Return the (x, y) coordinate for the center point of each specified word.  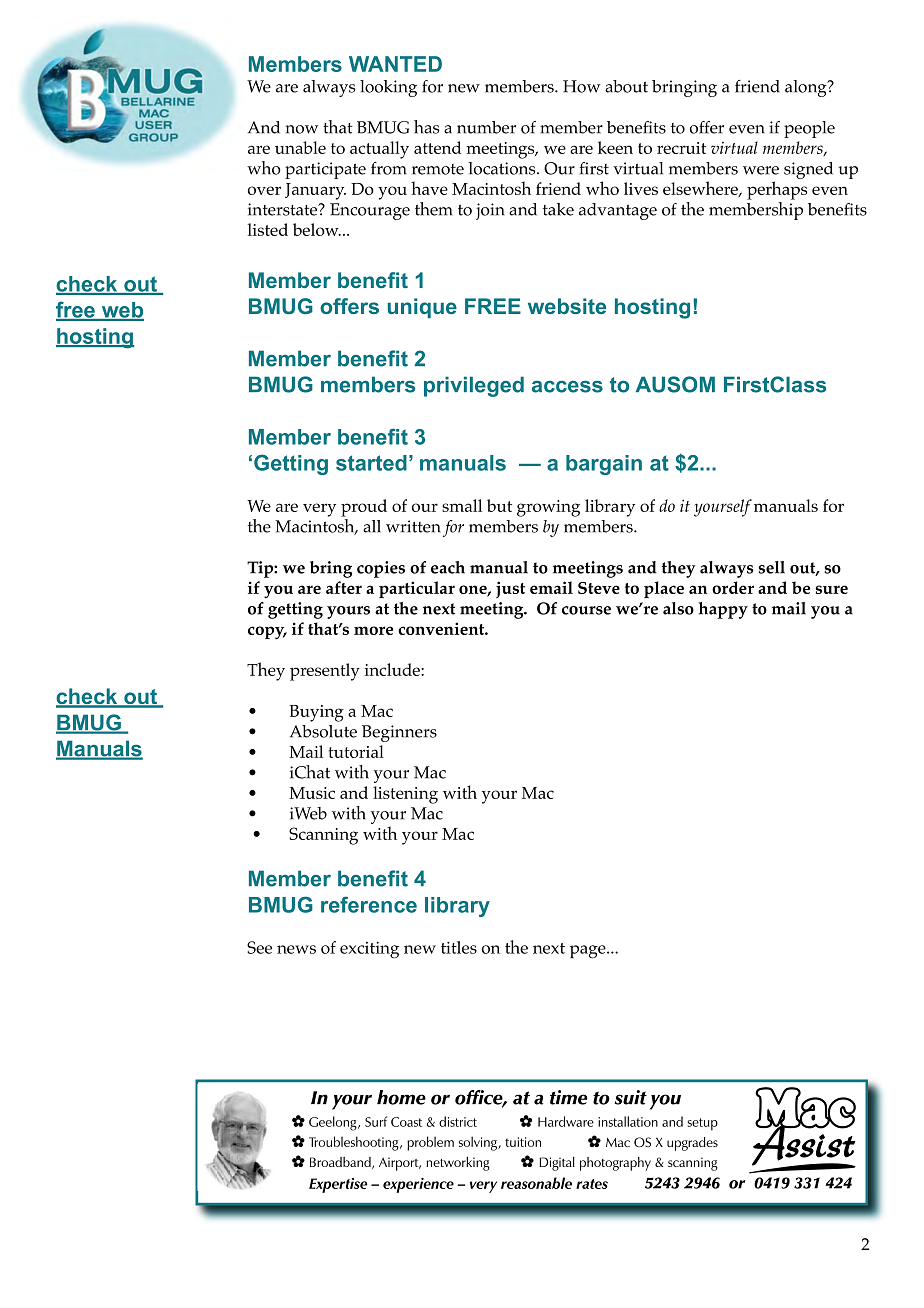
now (301, 129)
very (319, 510)
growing (548, 508)
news (296, 949)
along (807, 88)
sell (771, 567)
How (581, 86)
